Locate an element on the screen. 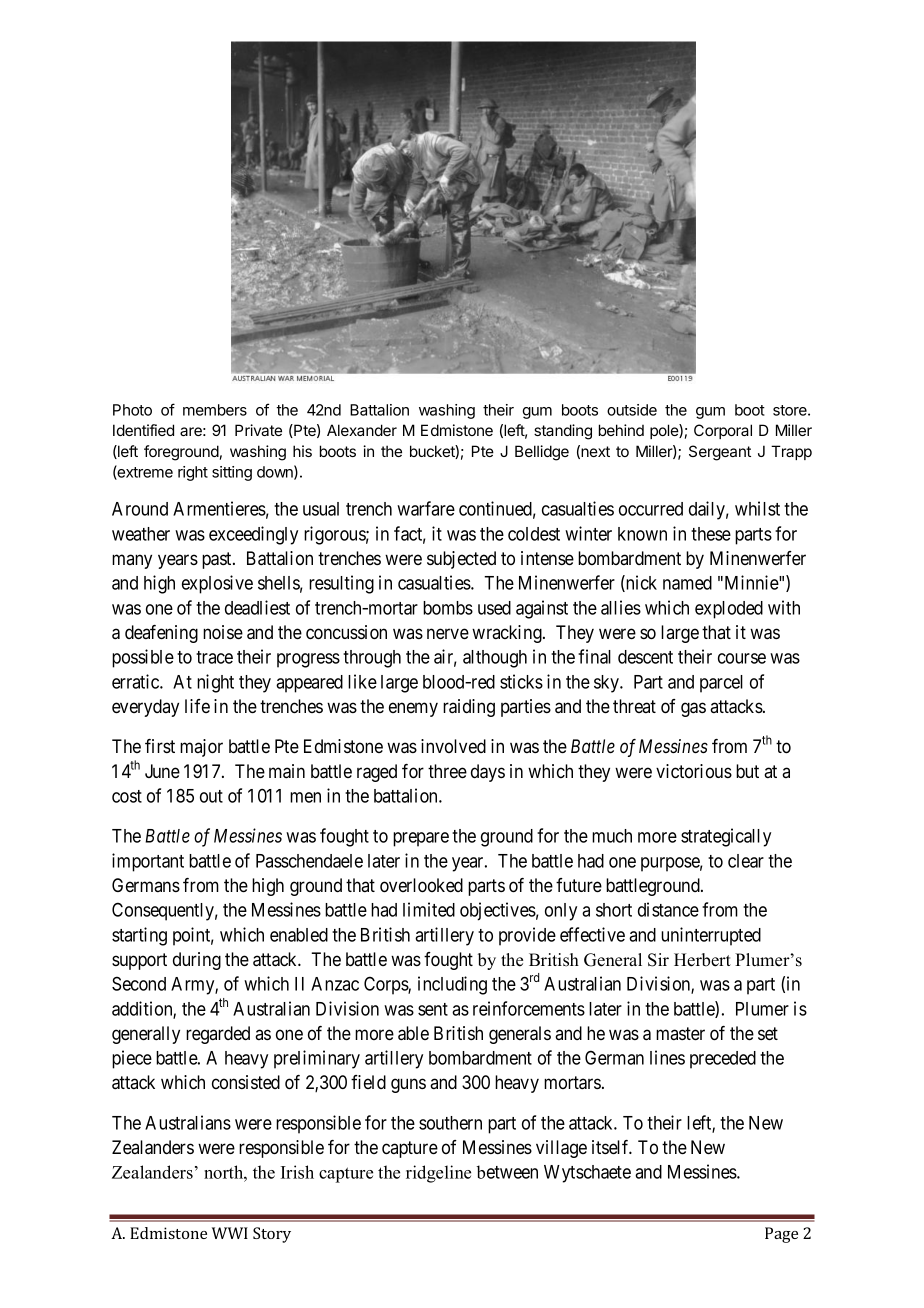 The width and height of the screenshot is (924, 1308). prepare is located at coordinates (421, 839).
